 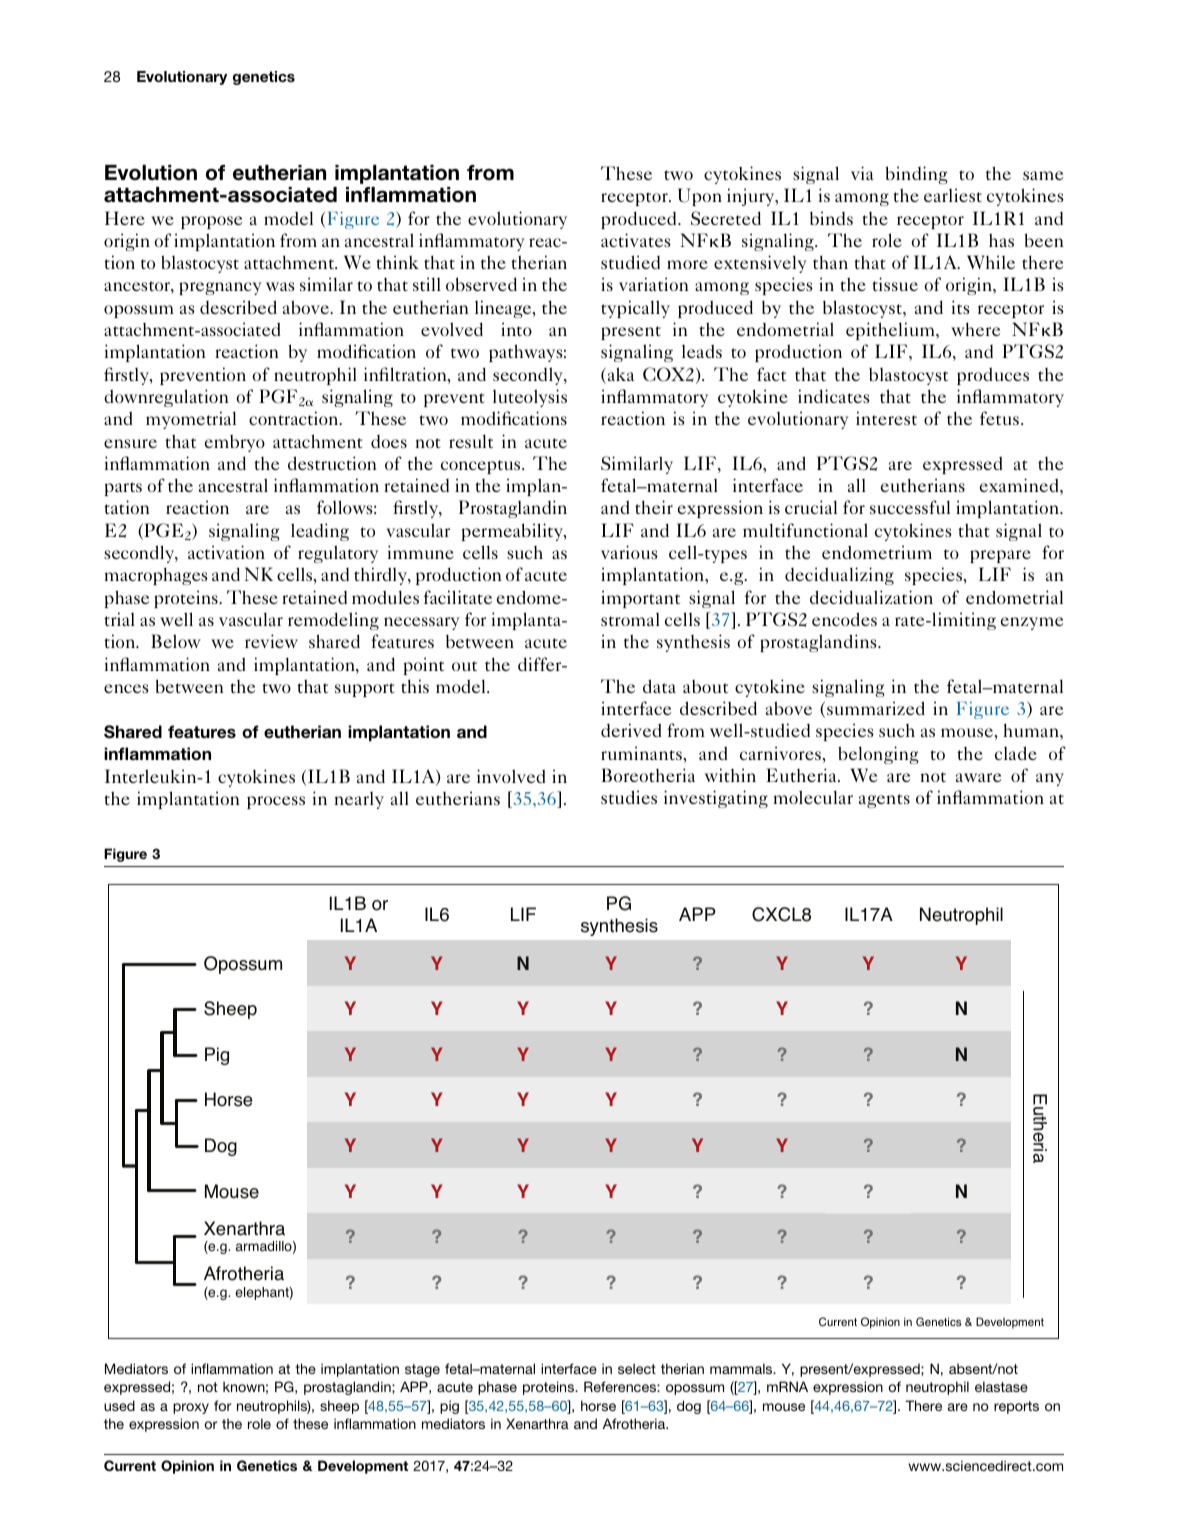 What do you see at coordinates (191, 1408) in the screenshot?
I see `proxy` at bounding box center [191, 1408].
